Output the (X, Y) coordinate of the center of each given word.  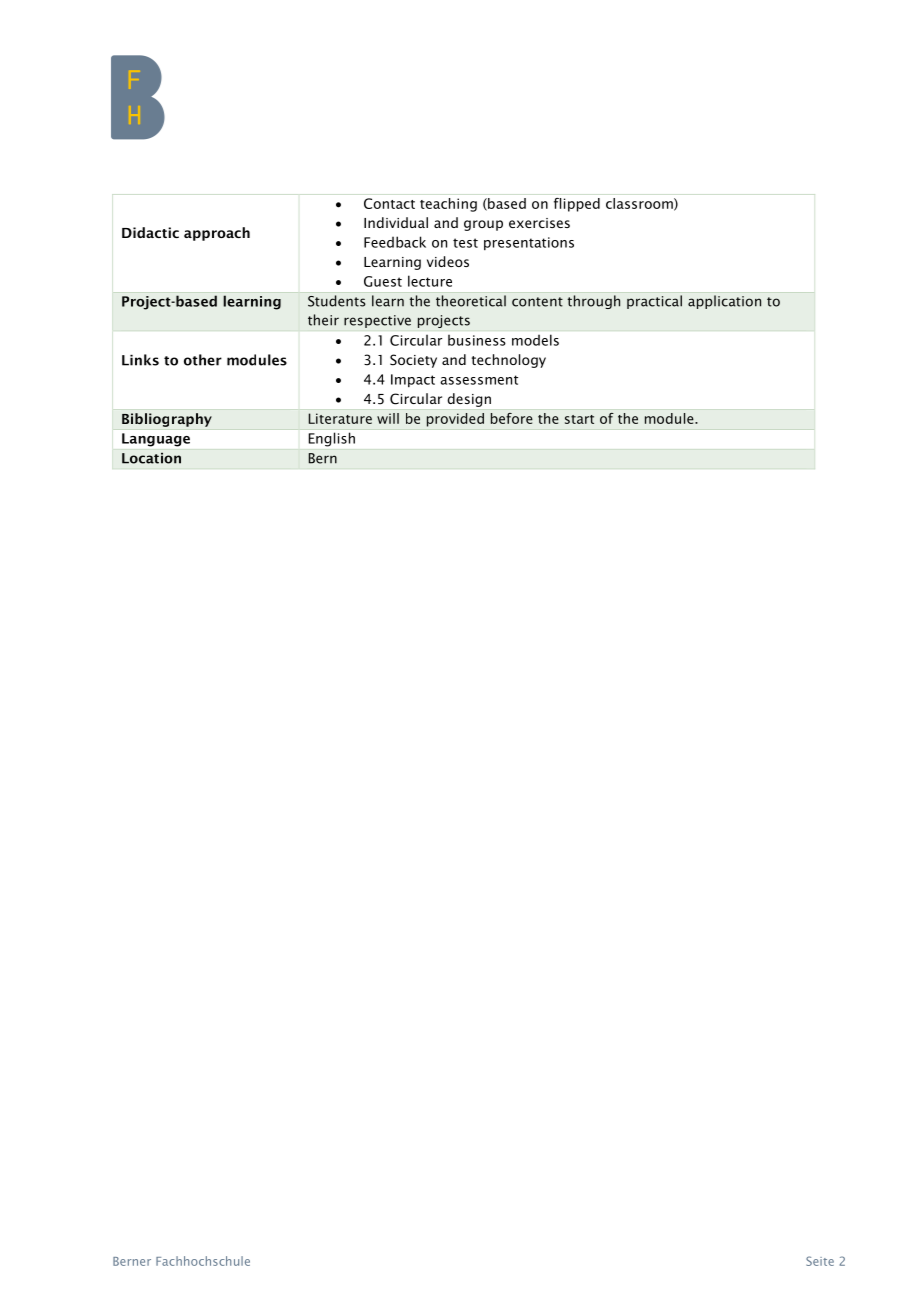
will (388, 418)
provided (455, 420)
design (469, 400)
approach (217, 234)
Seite (820, 1261)
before (512, 418)
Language (156, 440)
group (483, 225)
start (579, 419)
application (724, 302)
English (332, 440)
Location (151, 458)
